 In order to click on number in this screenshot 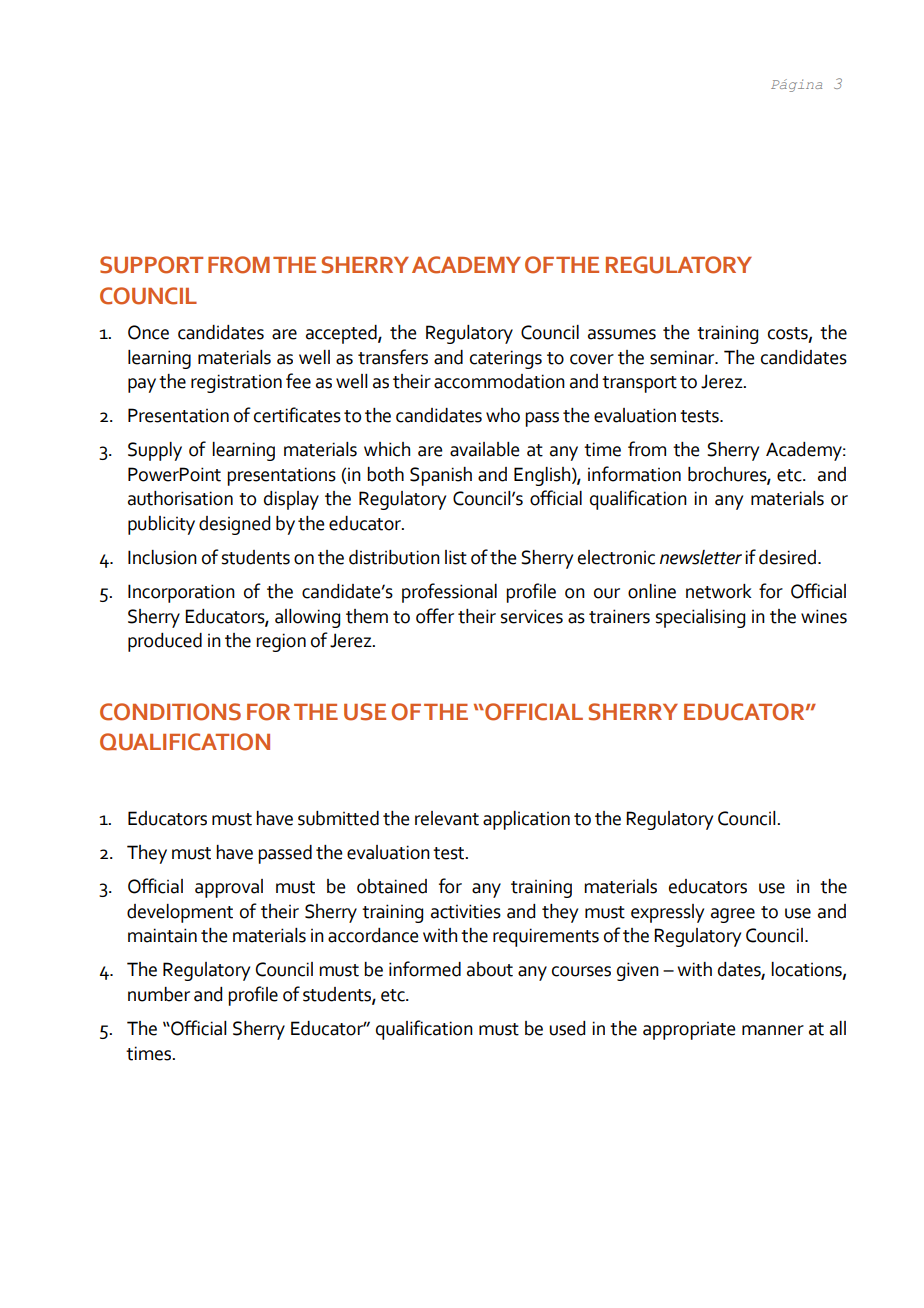, I will do `click(159, 994)`.
